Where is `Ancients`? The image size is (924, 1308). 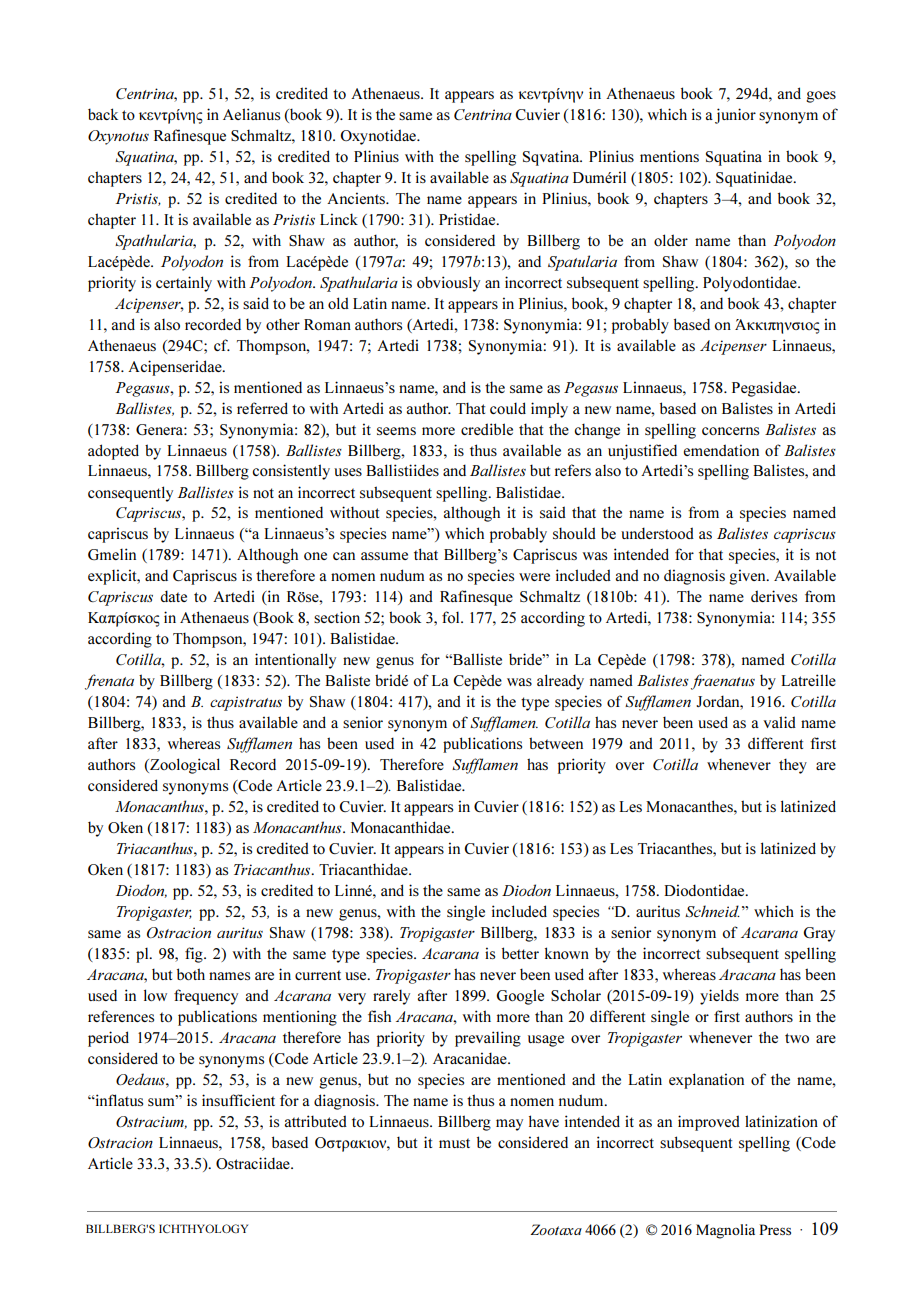
Ancients is located at coordinates (357, 198).
